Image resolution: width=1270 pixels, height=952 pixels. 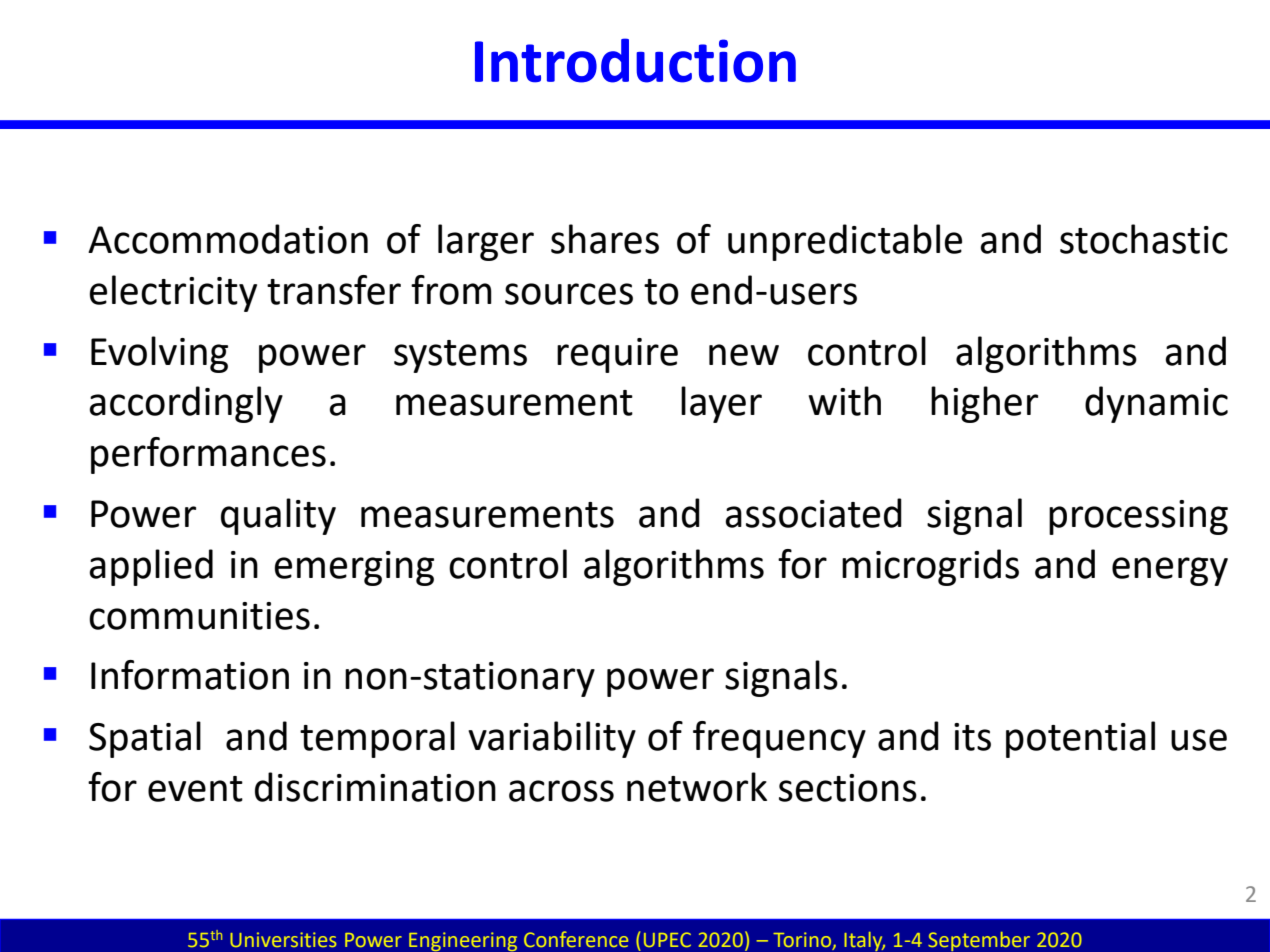 What do you see at coordinates (278, 516) in the page?
I see `quality` at bounding box center [278, 516].
